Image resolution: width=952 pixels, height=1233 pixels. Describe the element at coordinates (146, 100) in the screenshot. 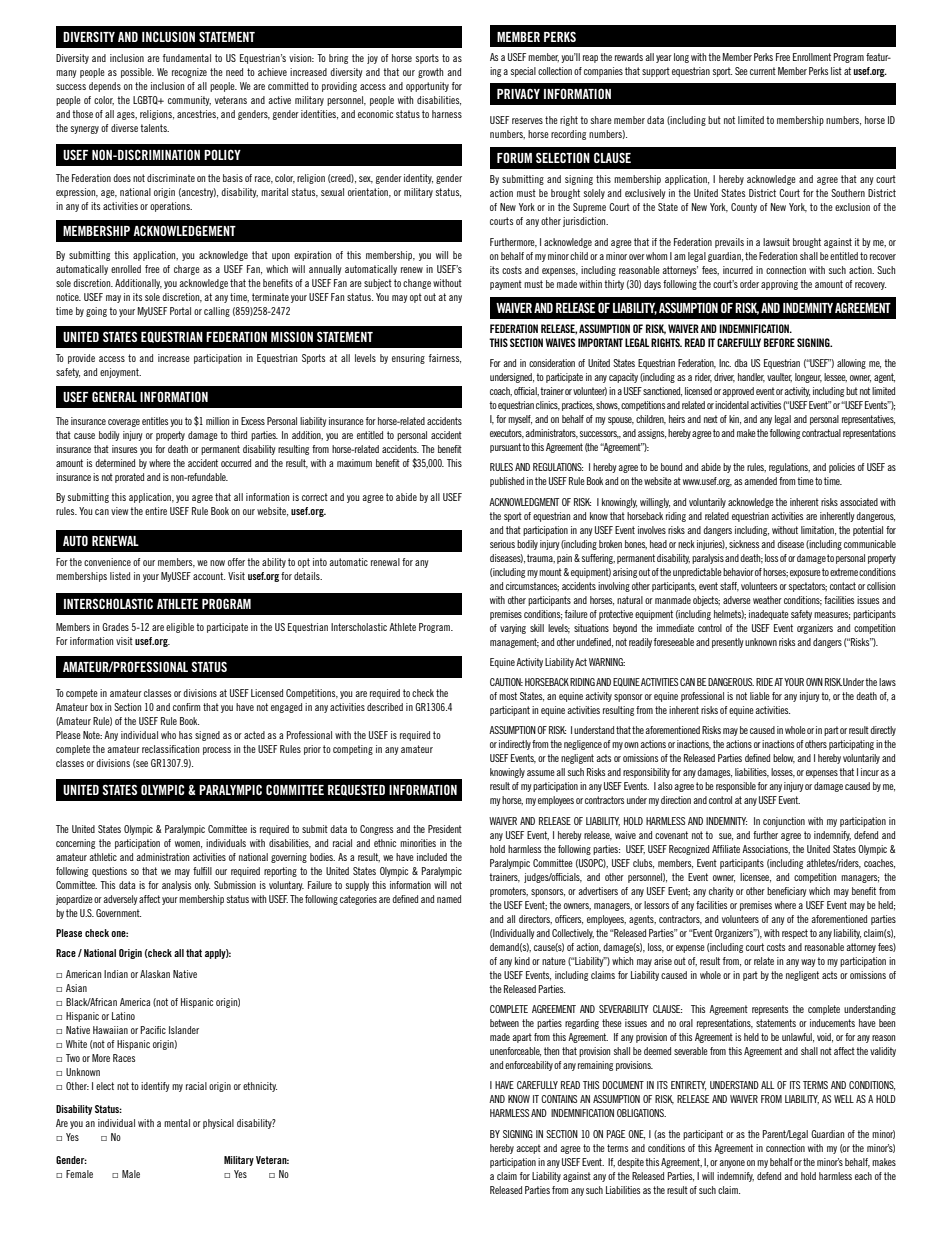

I see `LGBTQ` at that location.
